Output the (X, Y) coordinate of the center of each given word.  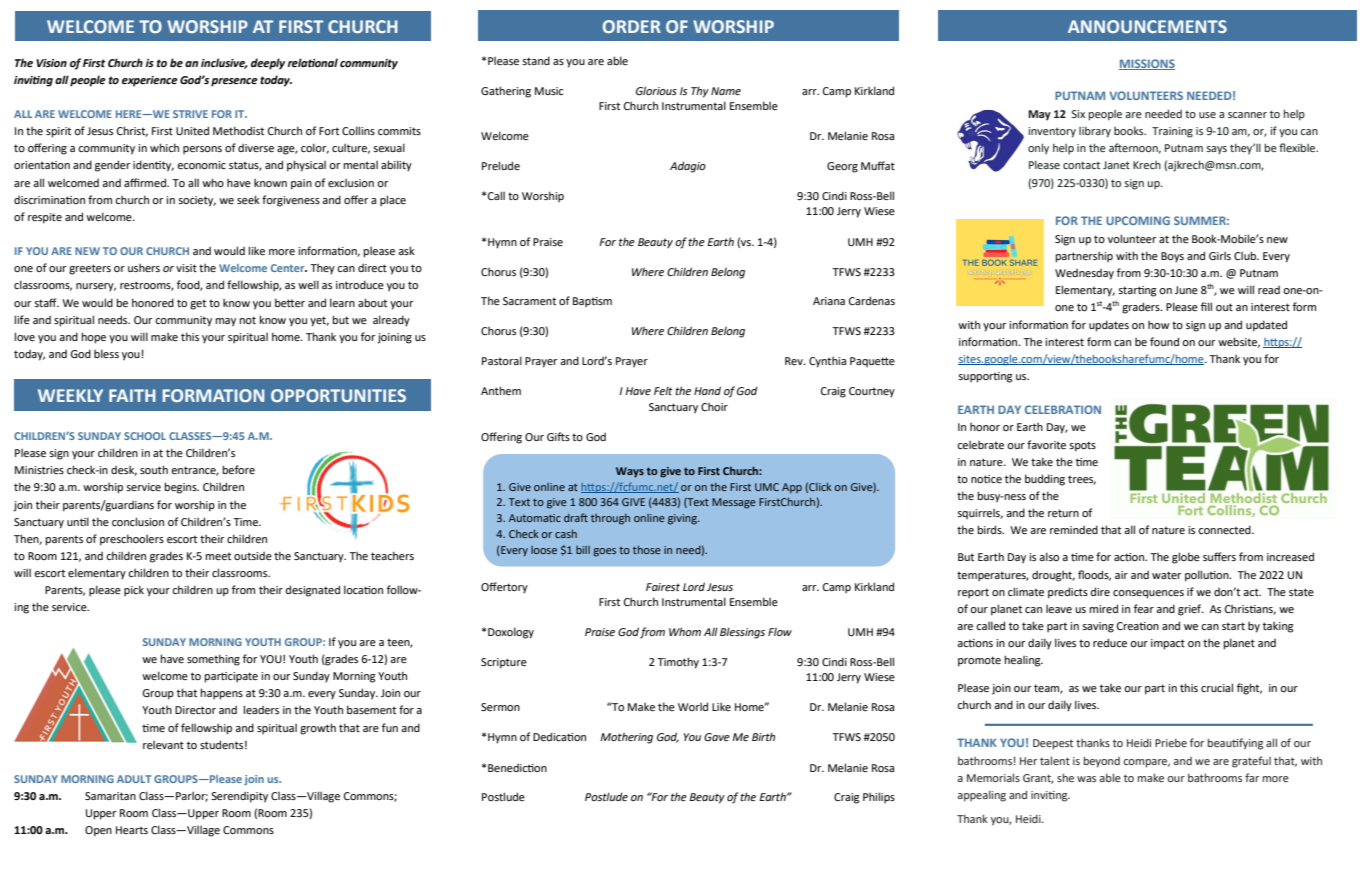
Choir (714, 407)
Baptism (592, 302)
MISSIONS (1147, 64)
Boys (1172, 257)
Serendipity (239, 797)
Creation (1138, 626)
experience (150, 81)
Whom (685, 631)
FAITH (132, 395)
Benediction (517, 768)
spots (1082, 446)
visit (186, 268)
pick (134, 591)
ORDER (632, 26)
